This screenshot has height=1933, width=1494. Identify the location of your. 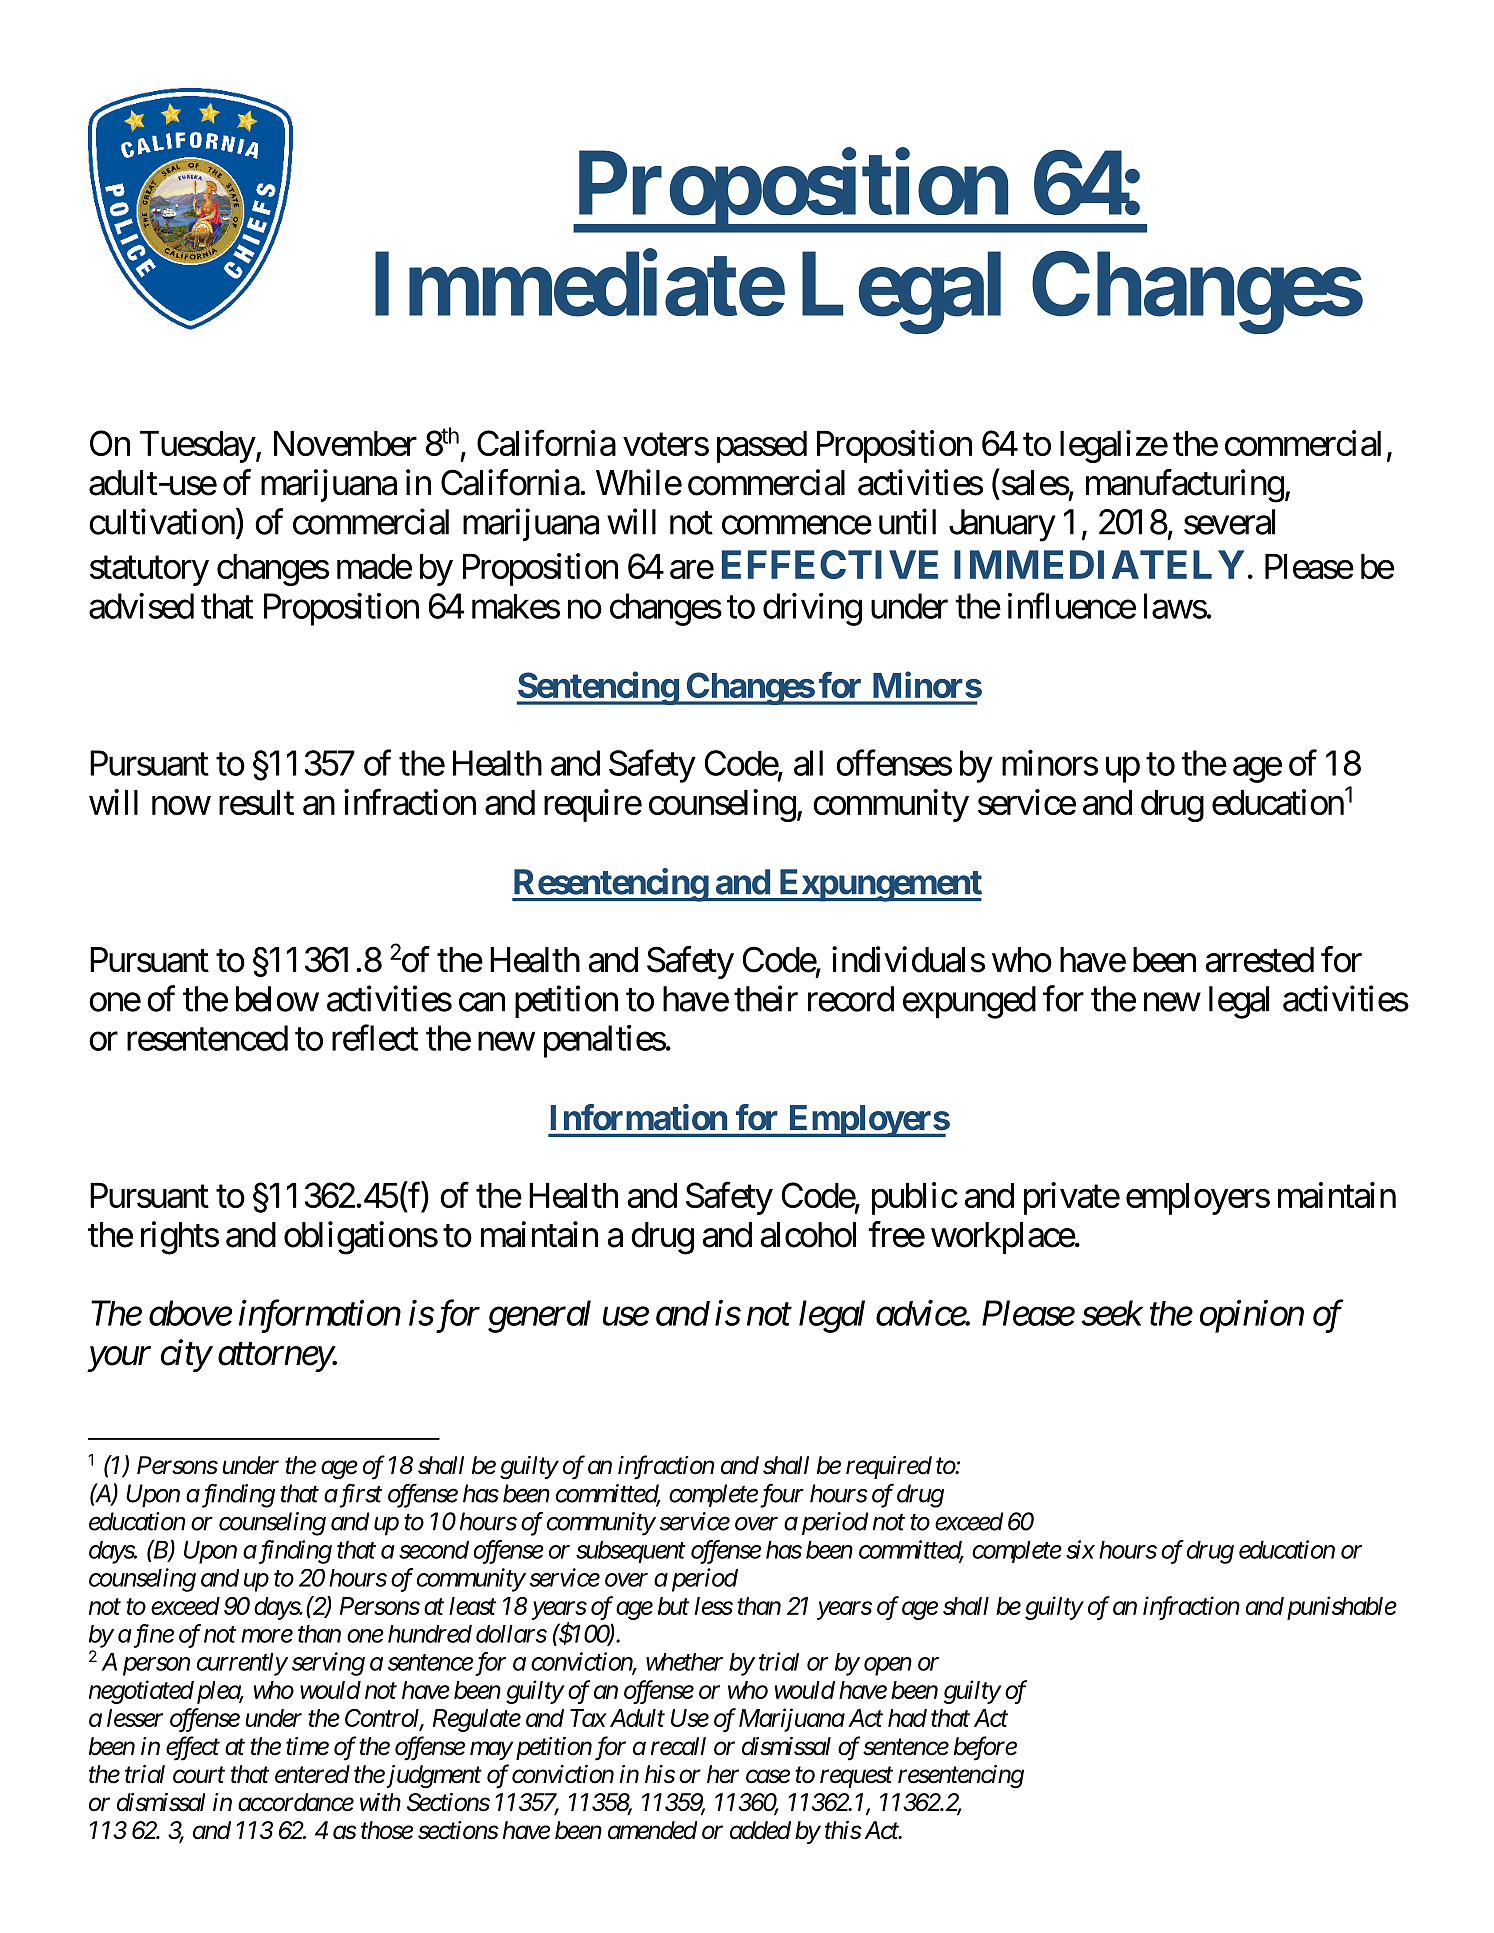
(119, 1359).
